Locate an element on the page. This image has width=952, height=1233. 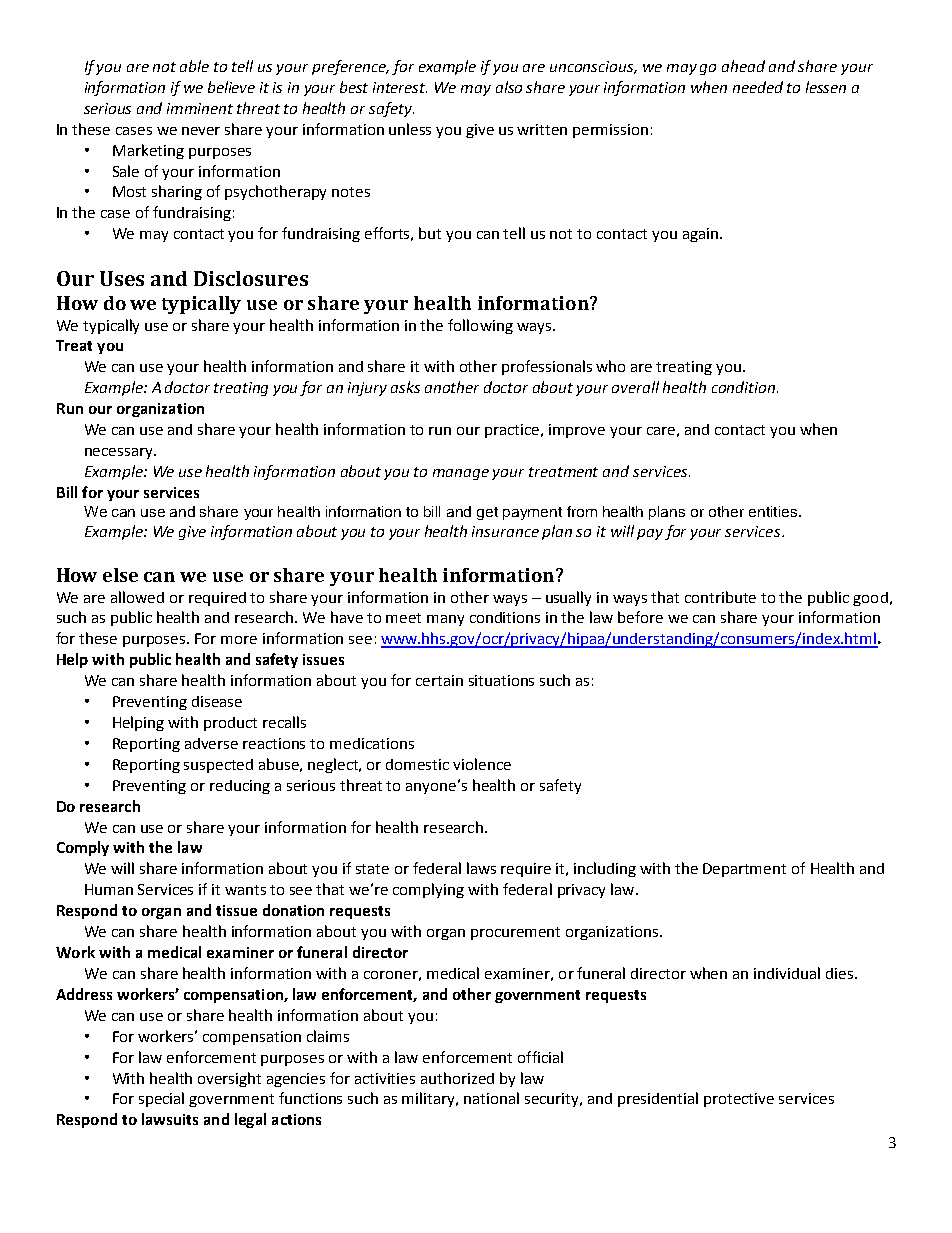
contribute is located at coordinates (720, 597).
